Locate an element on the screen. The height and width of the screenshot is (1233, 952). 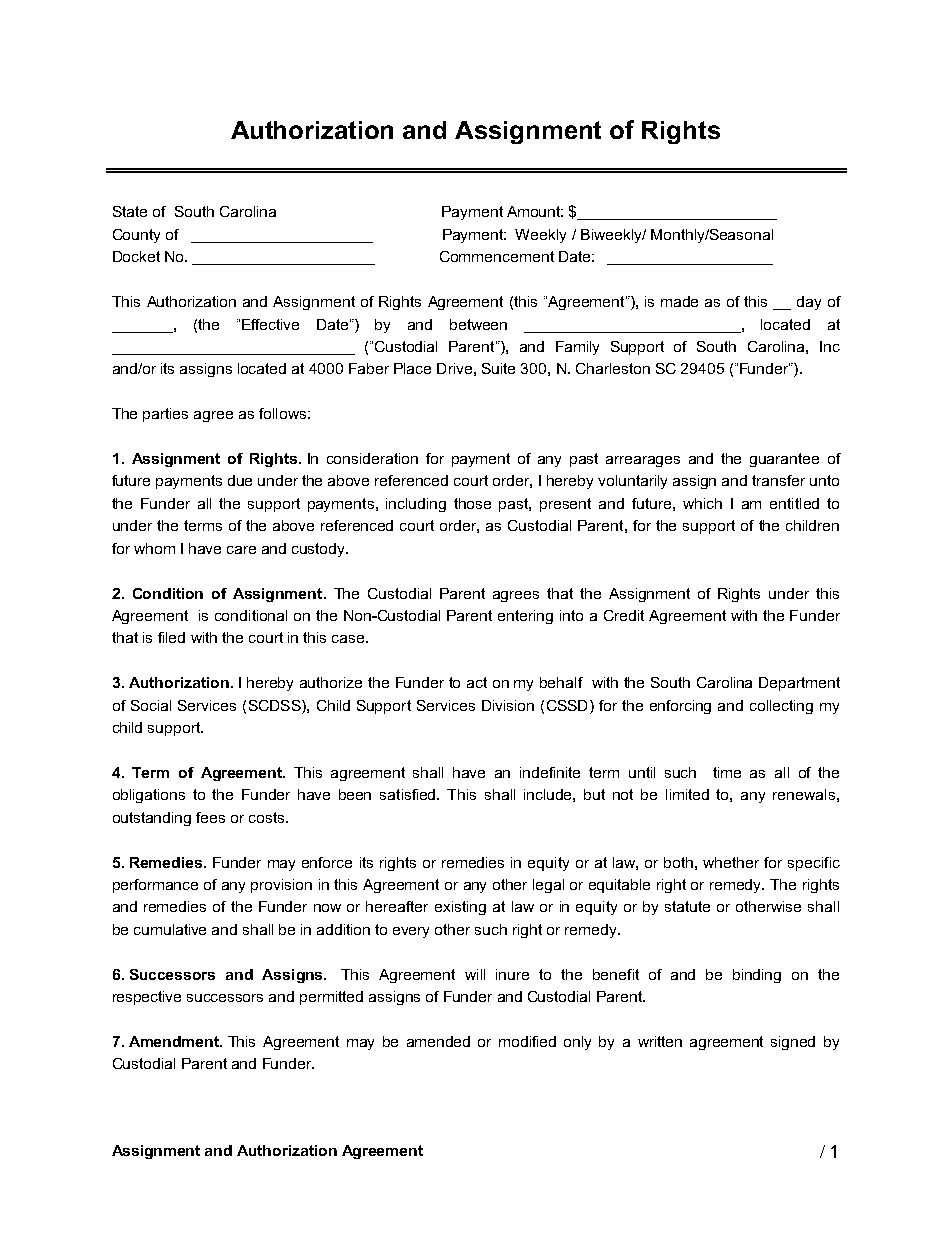
County is located at coordinates (136, 236).
